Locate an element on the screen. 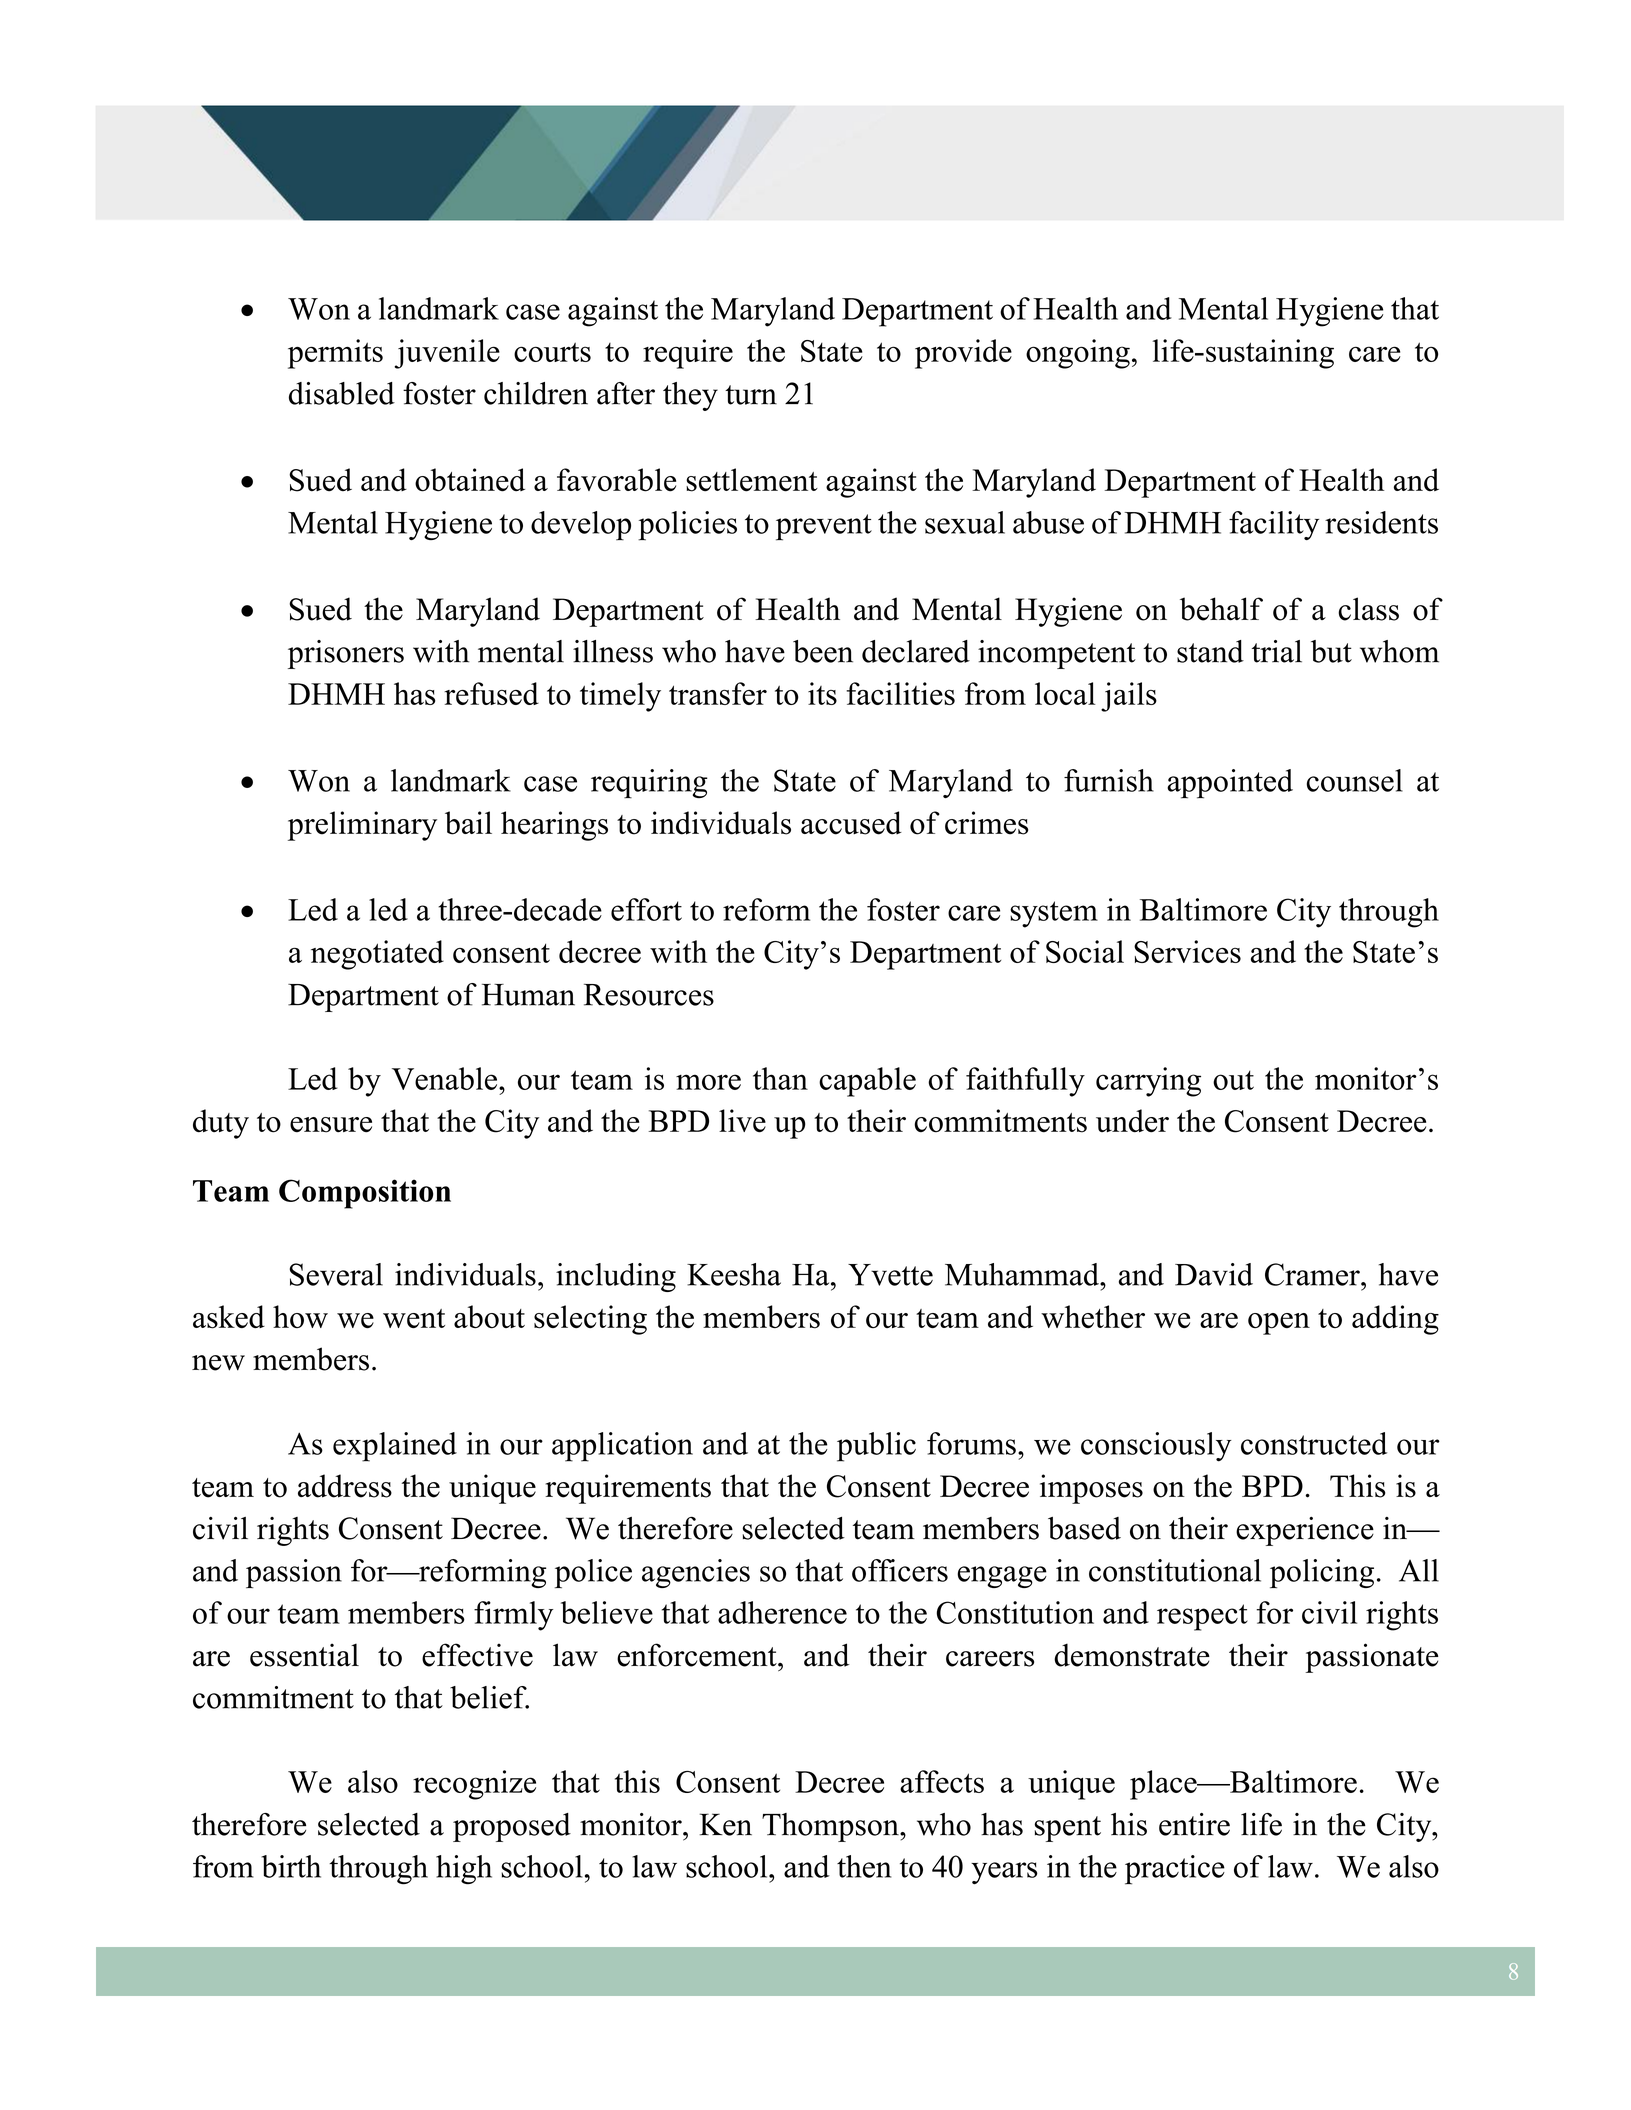 The image size is (1631, 2110). facility is located at coordinates (1274, 525).
